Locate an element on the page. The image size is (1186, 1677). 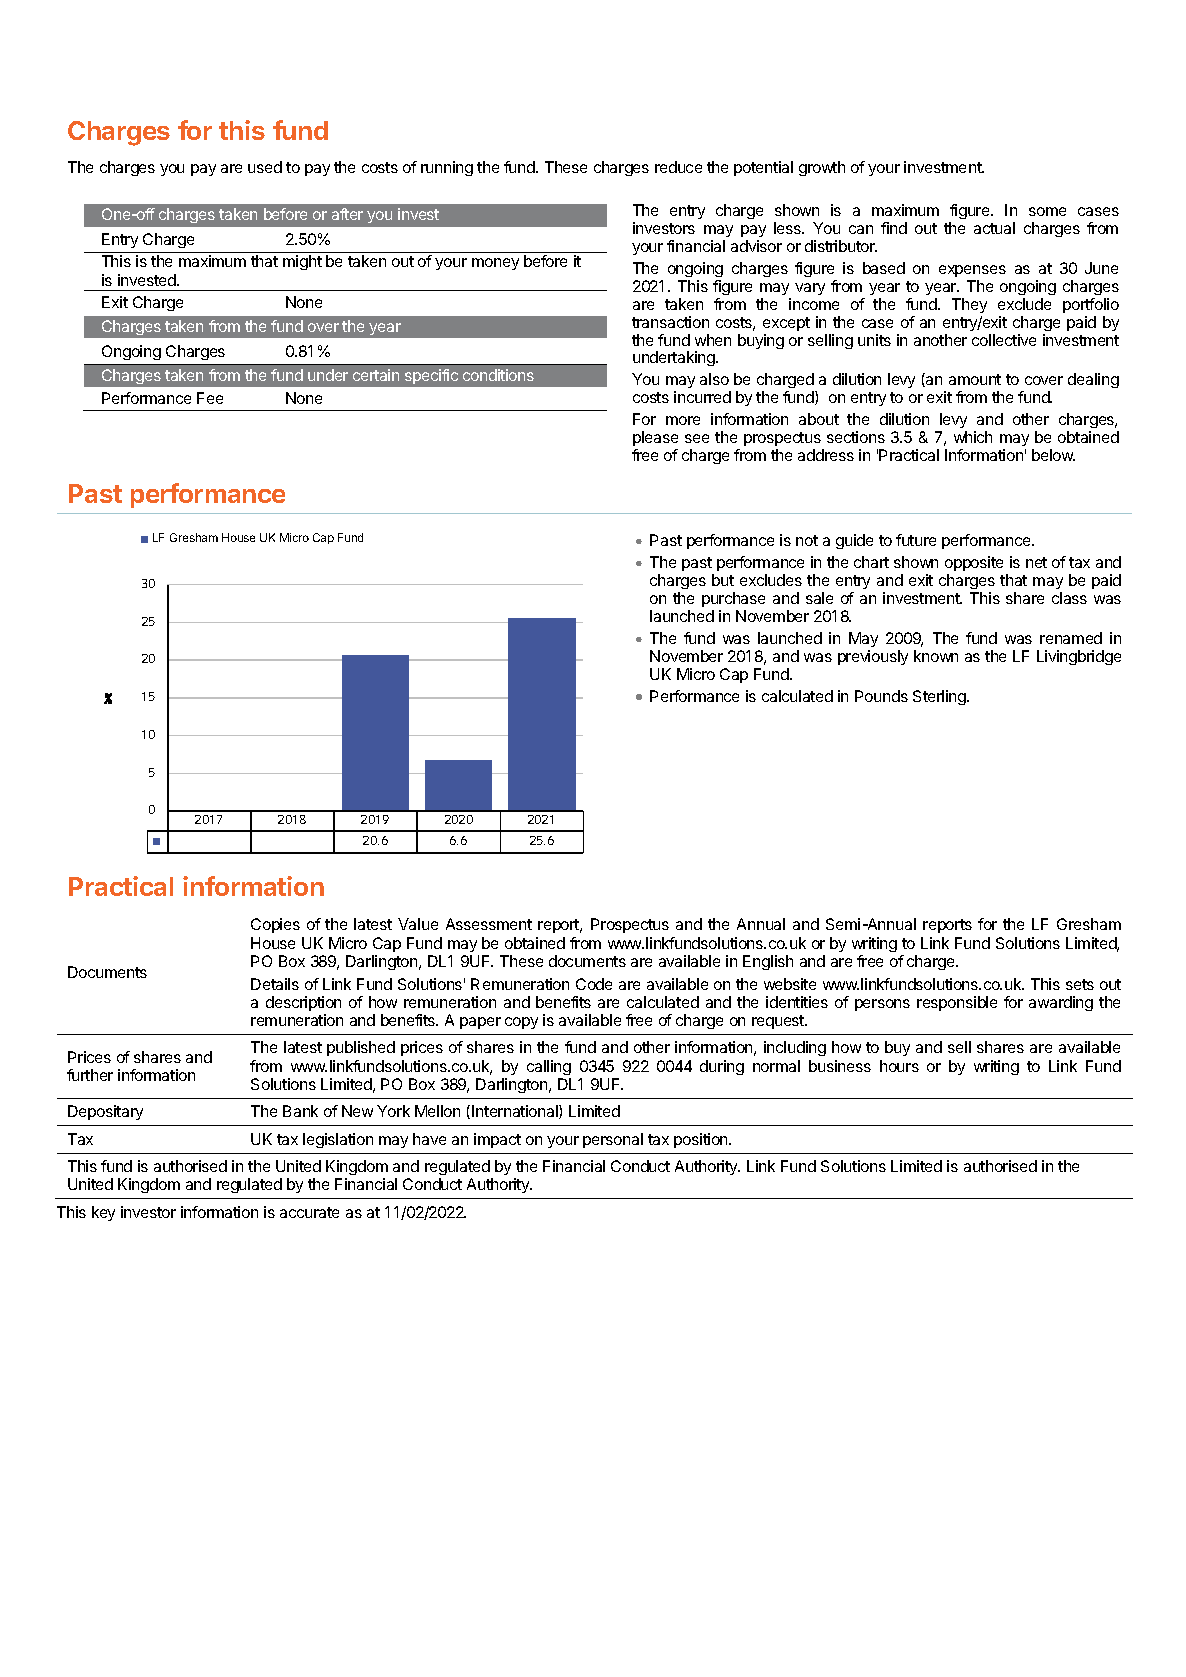
Sterling is located at coordinates (940, 697).
